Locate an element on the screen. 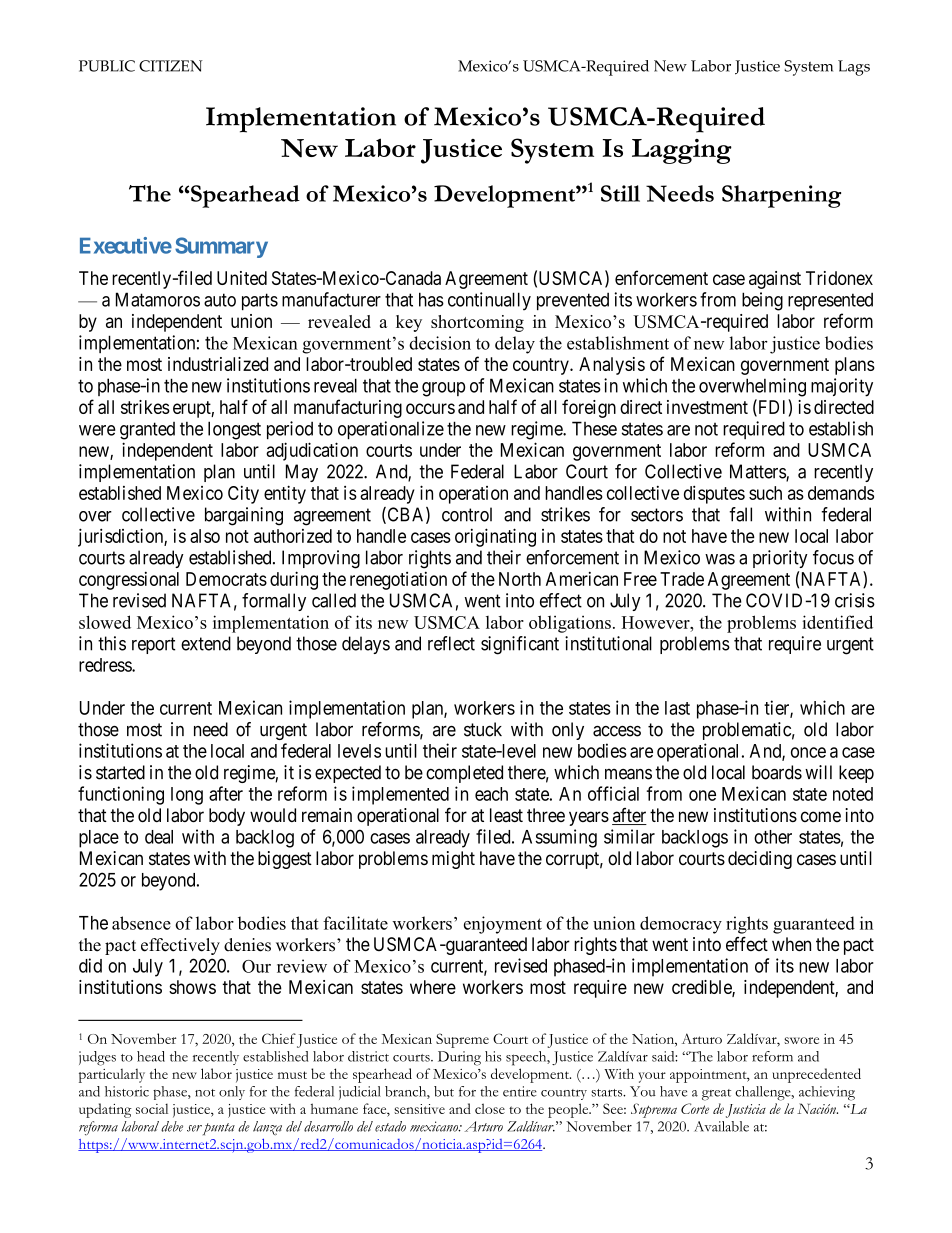 This screenshot has height=1233, width=952. great is located at coordinates (716, 1095).
